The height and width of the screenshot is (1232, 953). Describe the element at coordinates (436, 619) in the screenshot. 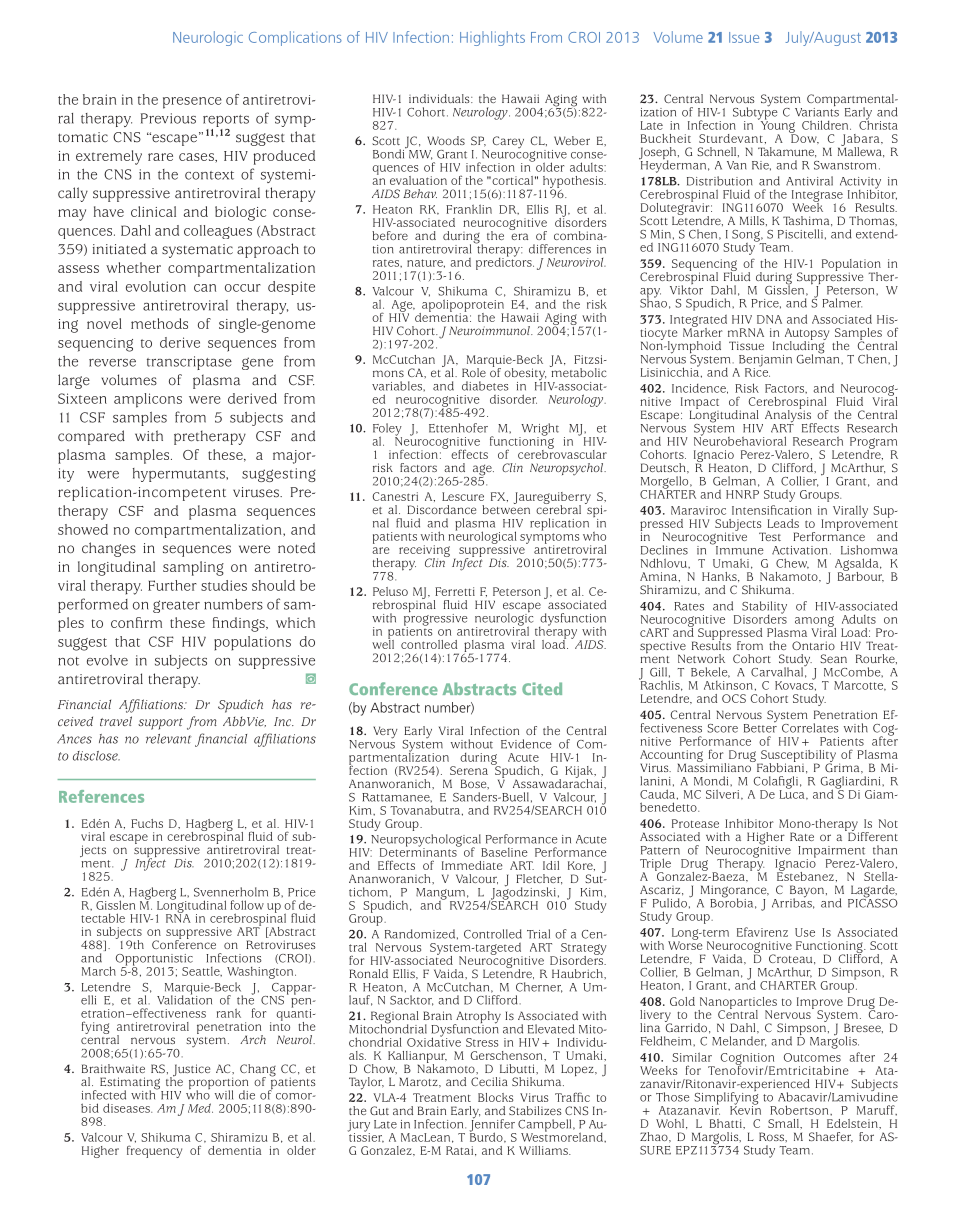

I see `progressive` at that location.
